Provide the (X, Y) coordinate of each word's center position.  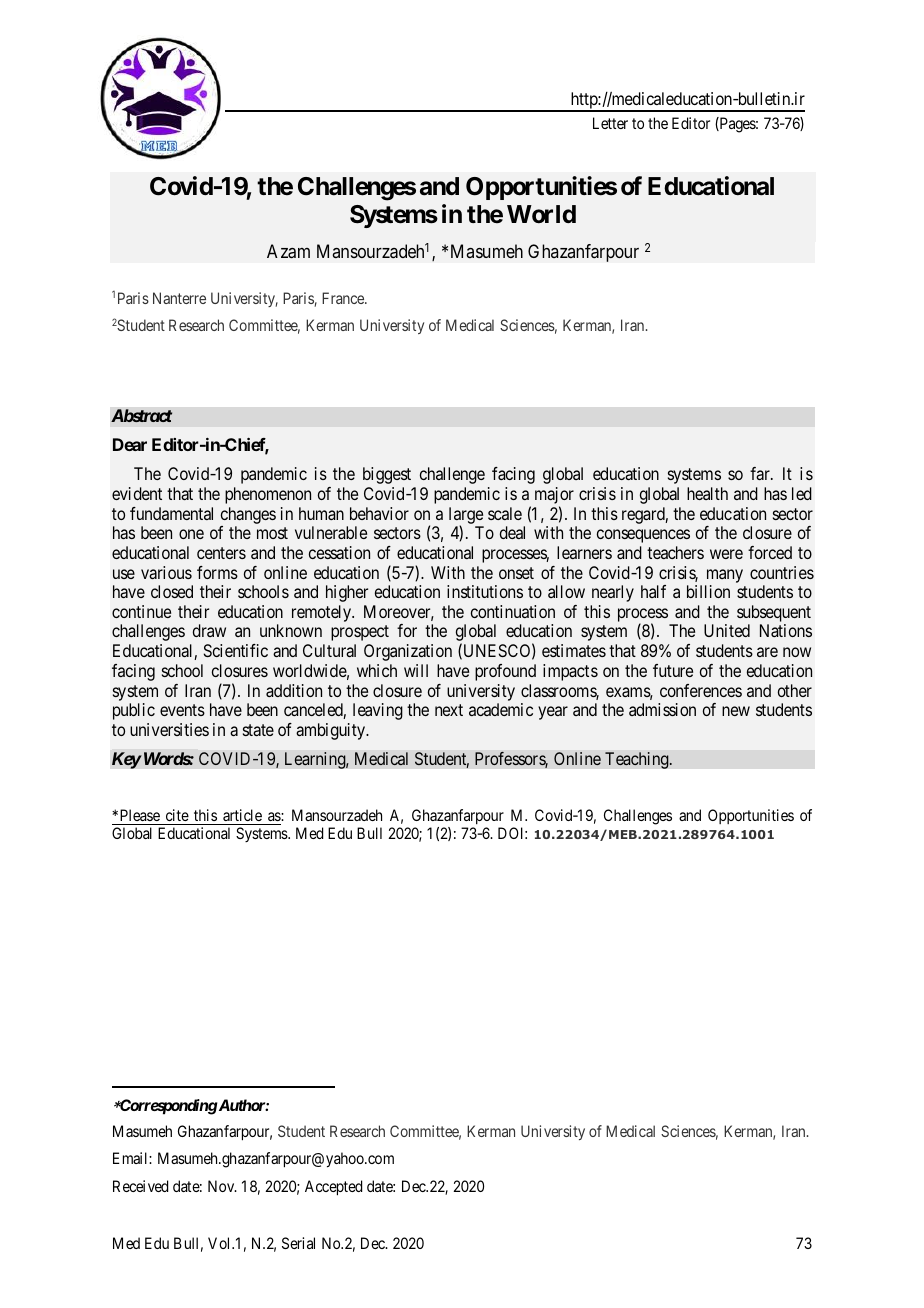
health (707, 493)
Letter (610, 123)
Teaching (638, 760)
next (449, 710)
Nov (222, 1186)
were (726, 554)
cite (177, 815)
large (466, 517)
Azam (288, 251)
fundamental (171, 513)
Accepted (333, 1188)
